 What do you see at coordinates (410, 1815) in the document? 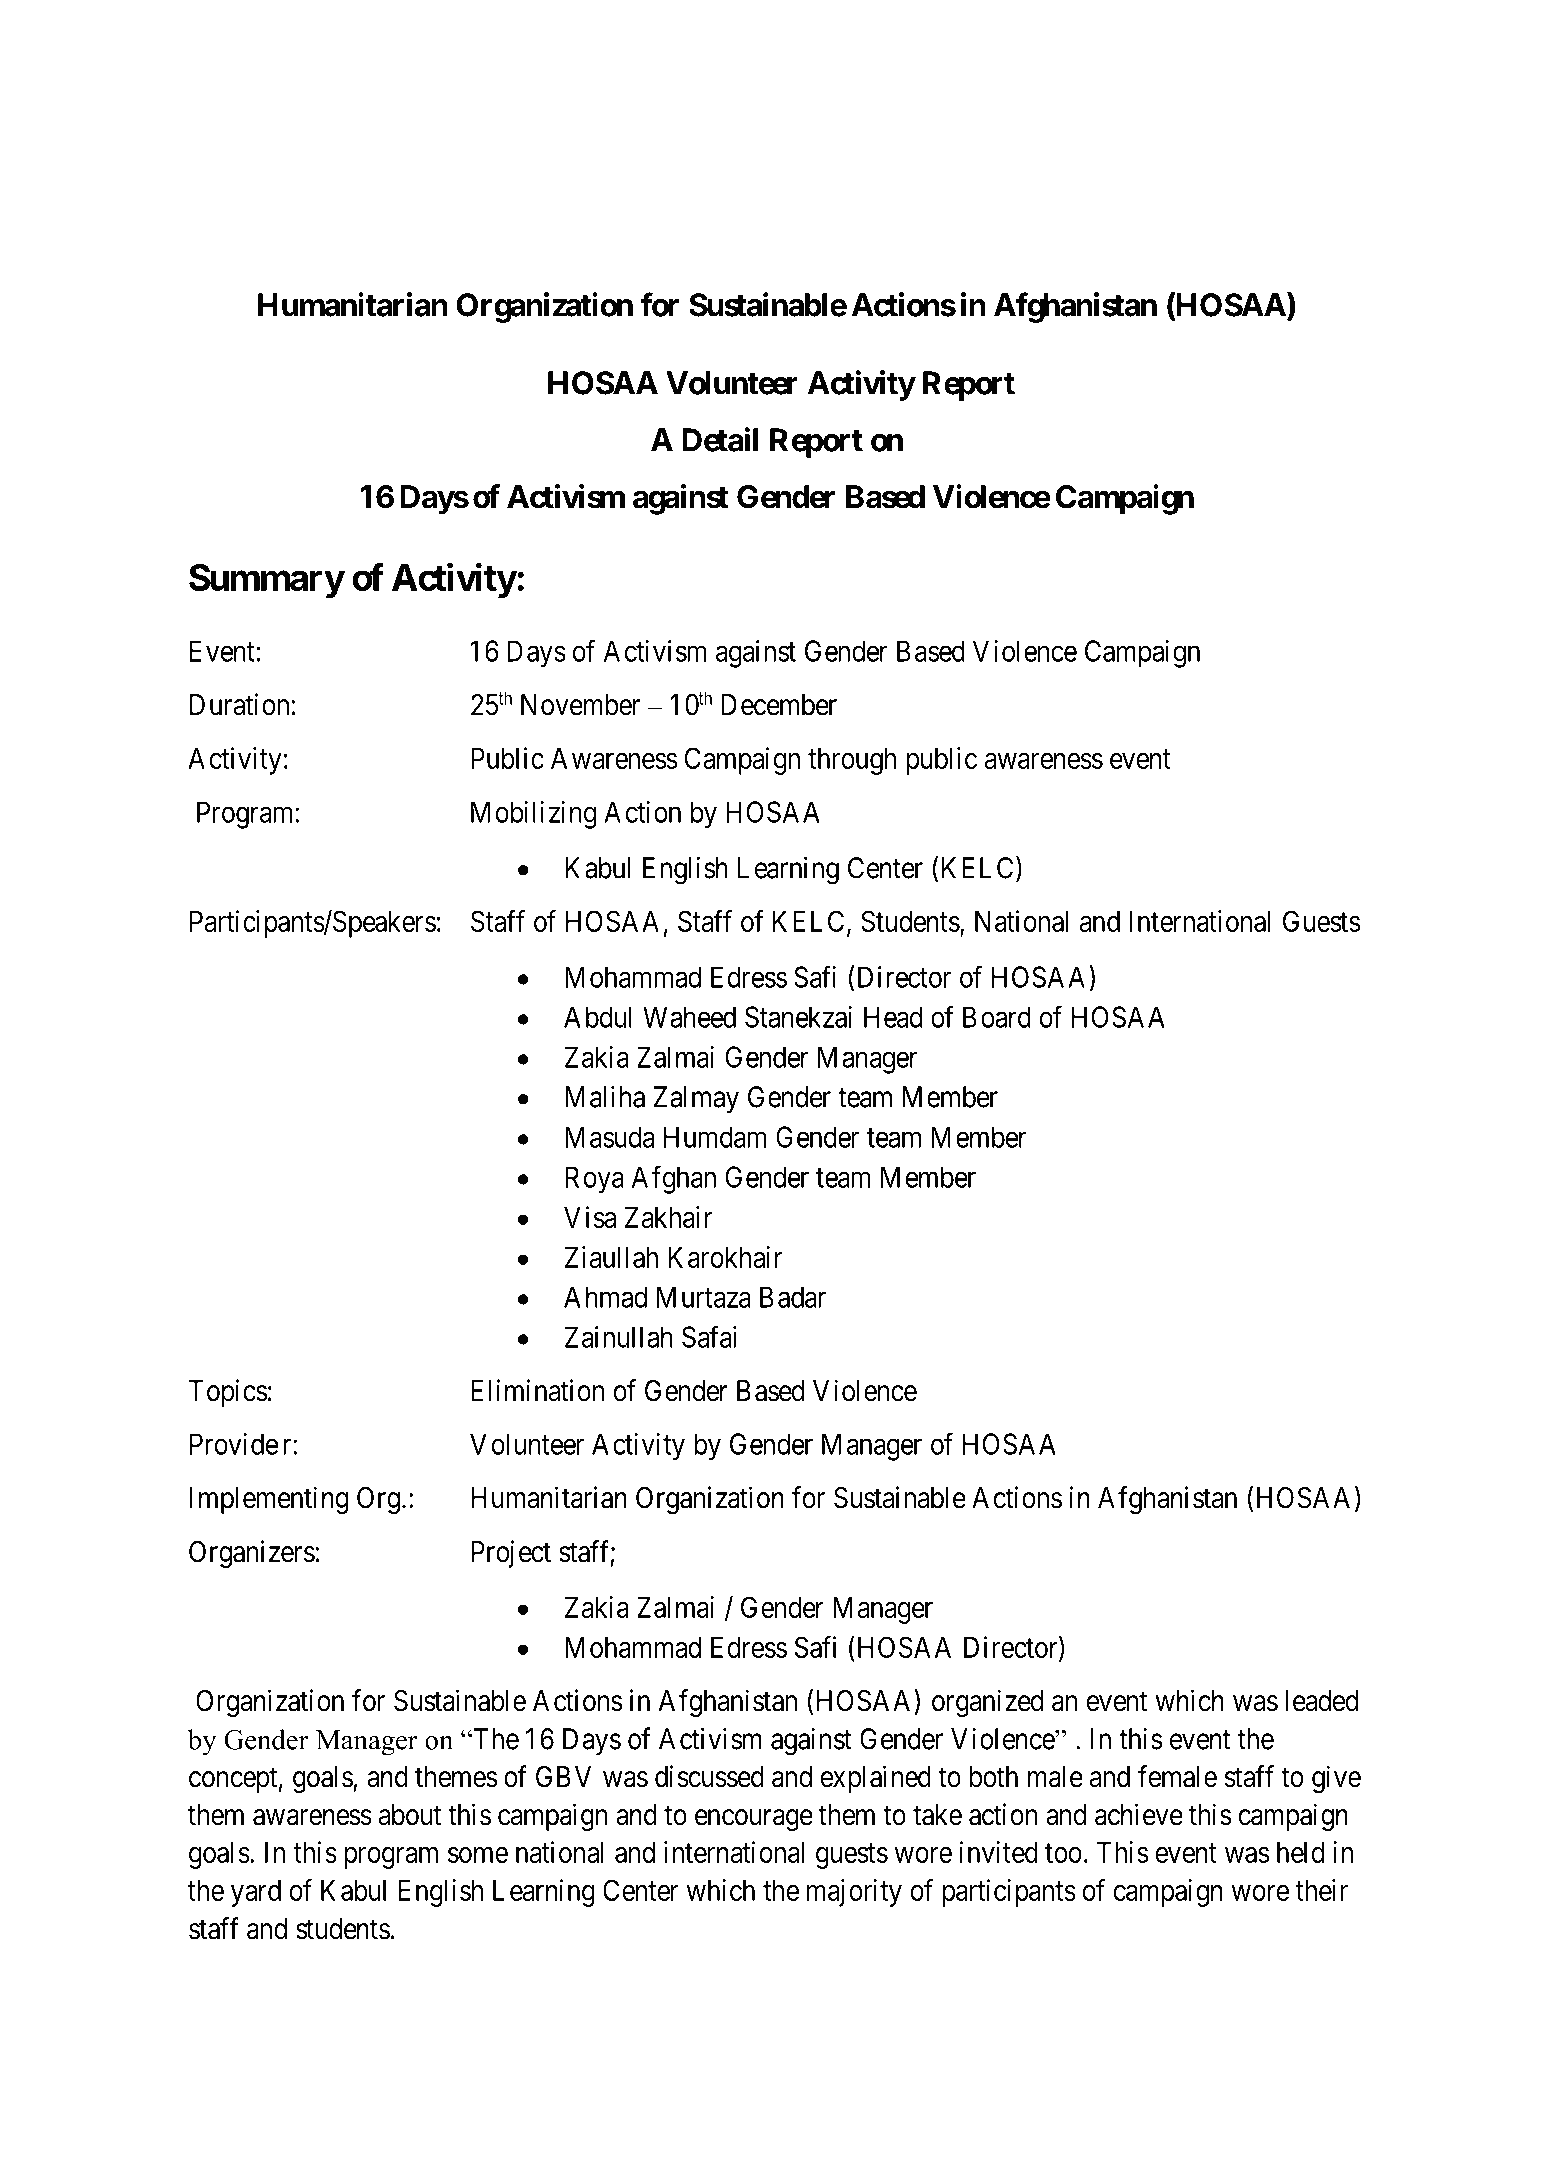
I see `about` at bounding box center [410, 1815].
